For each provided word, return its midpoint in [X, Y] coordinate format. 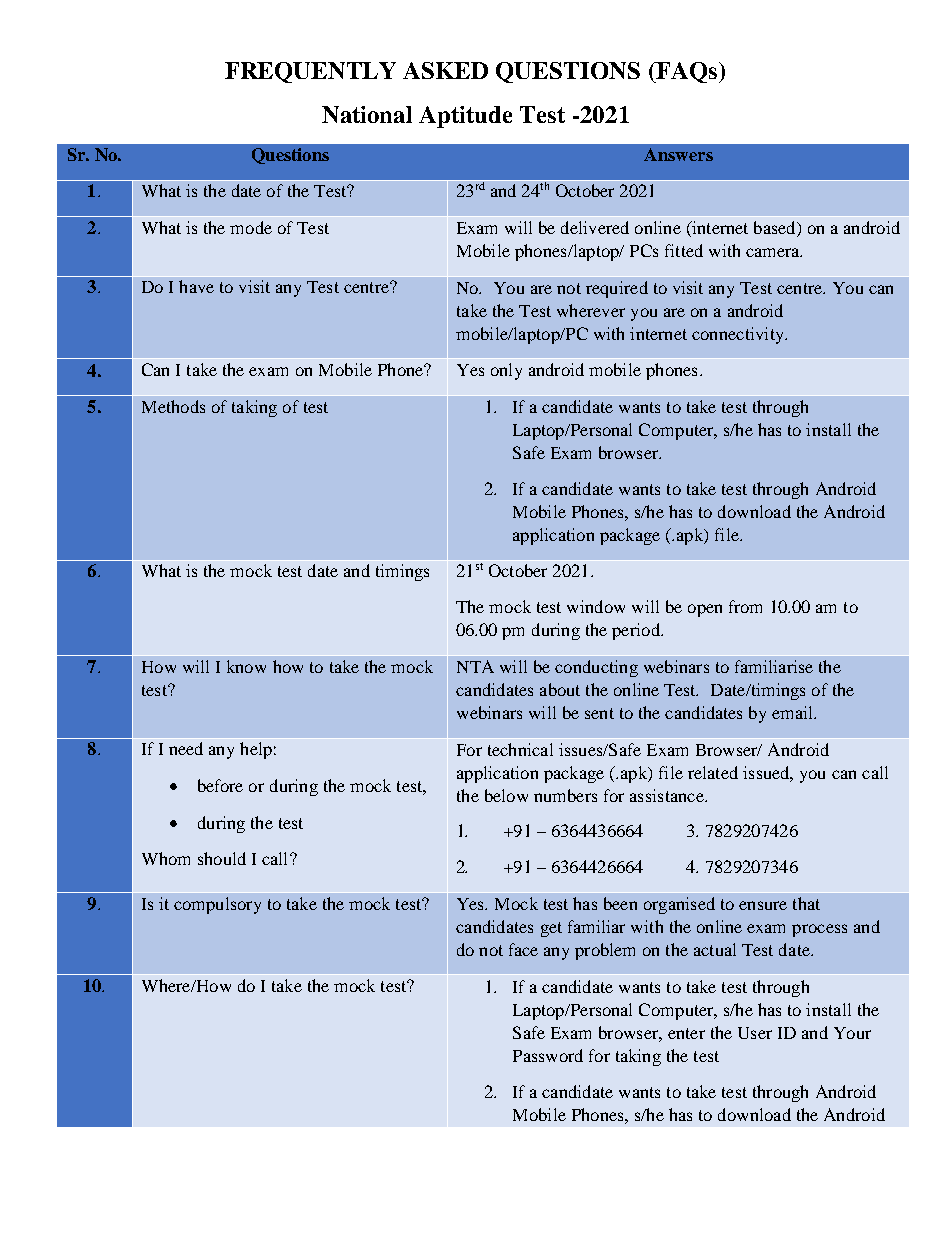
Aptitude [465, 117]
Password [548, 1055]
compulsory [217, 905]
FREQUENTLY [310, 72]
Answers [678, 154]
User [755, 1033]
